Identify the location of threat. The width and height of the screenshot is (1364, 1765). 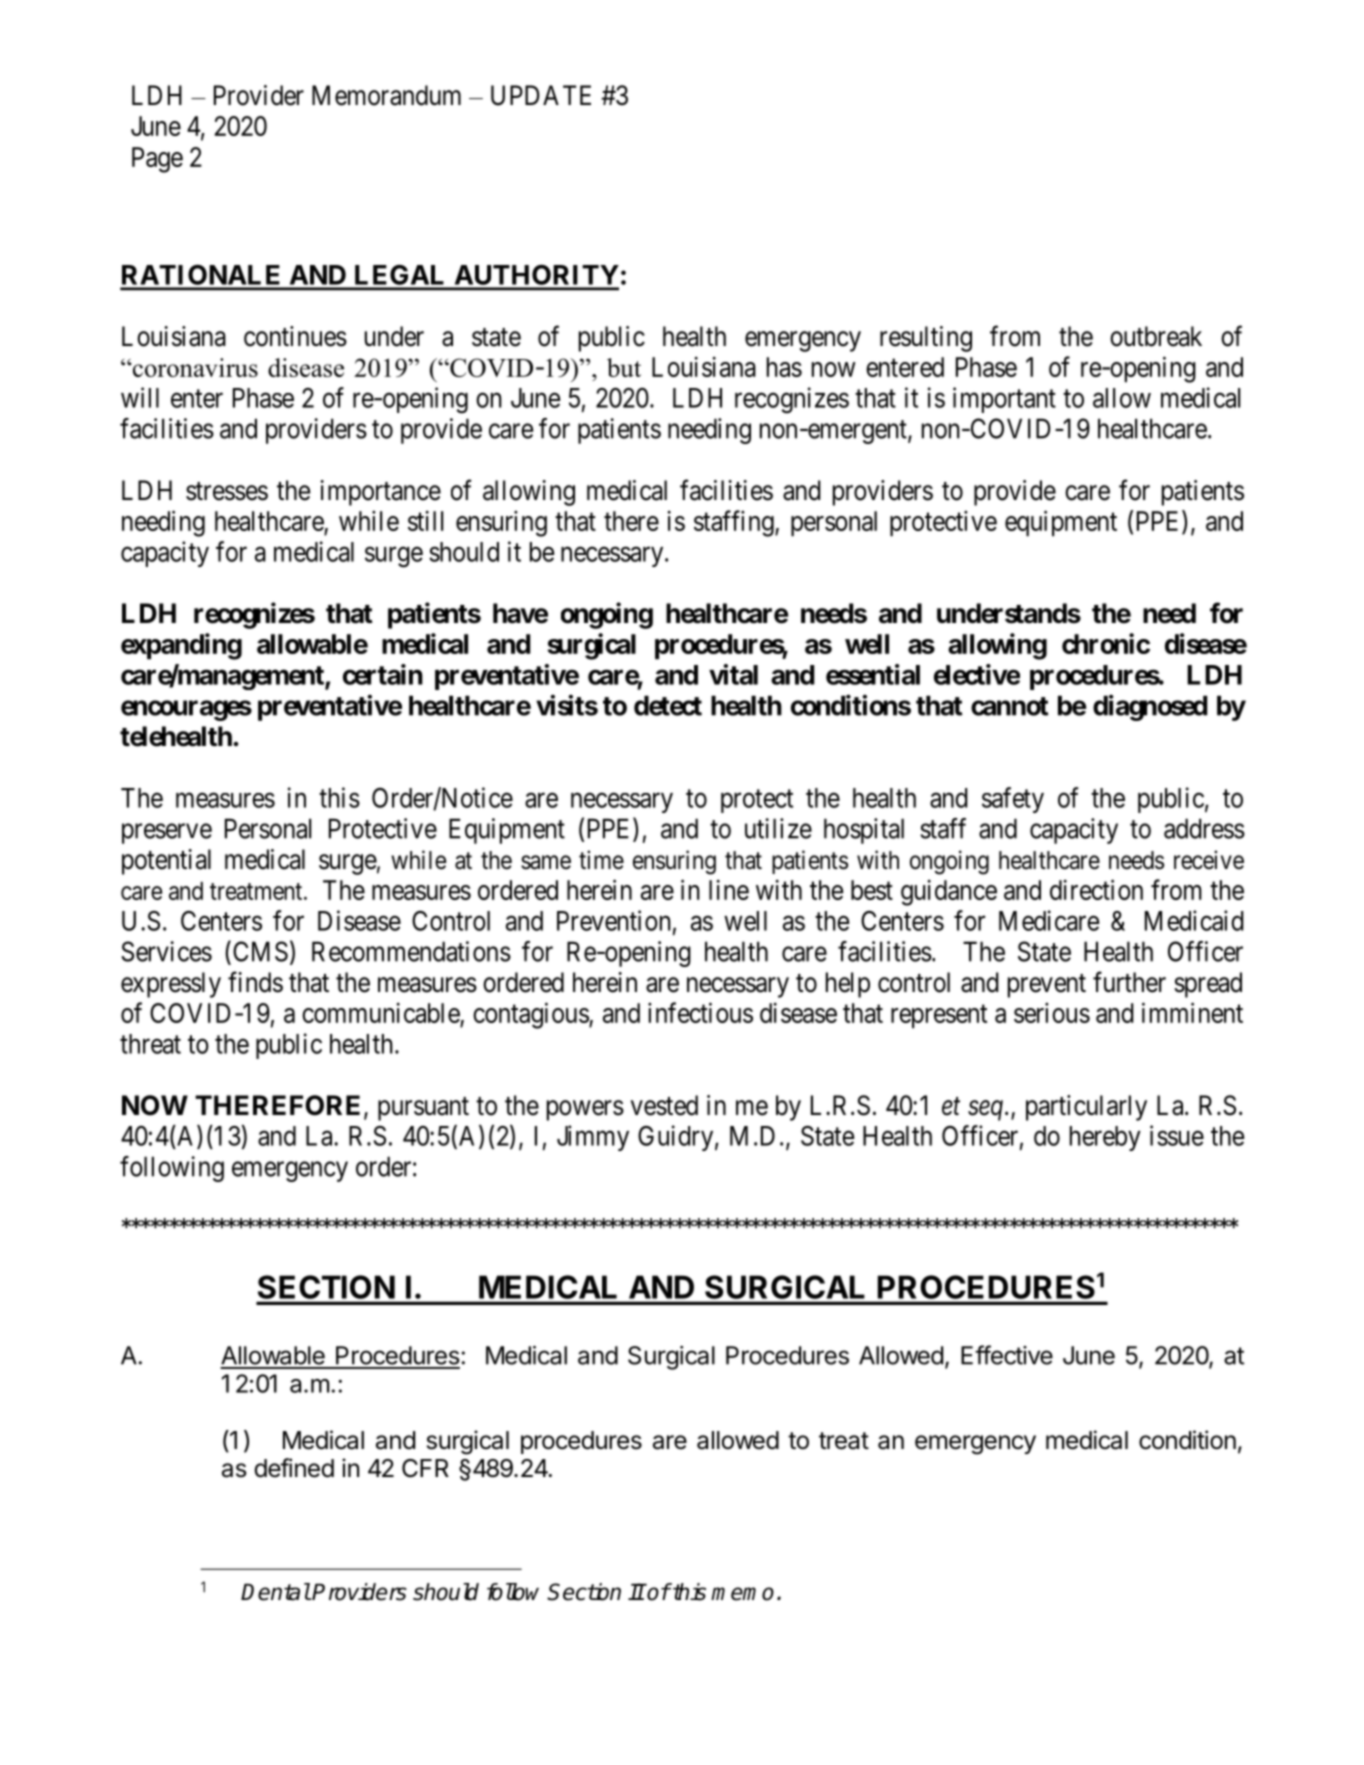
(150, 1044).
